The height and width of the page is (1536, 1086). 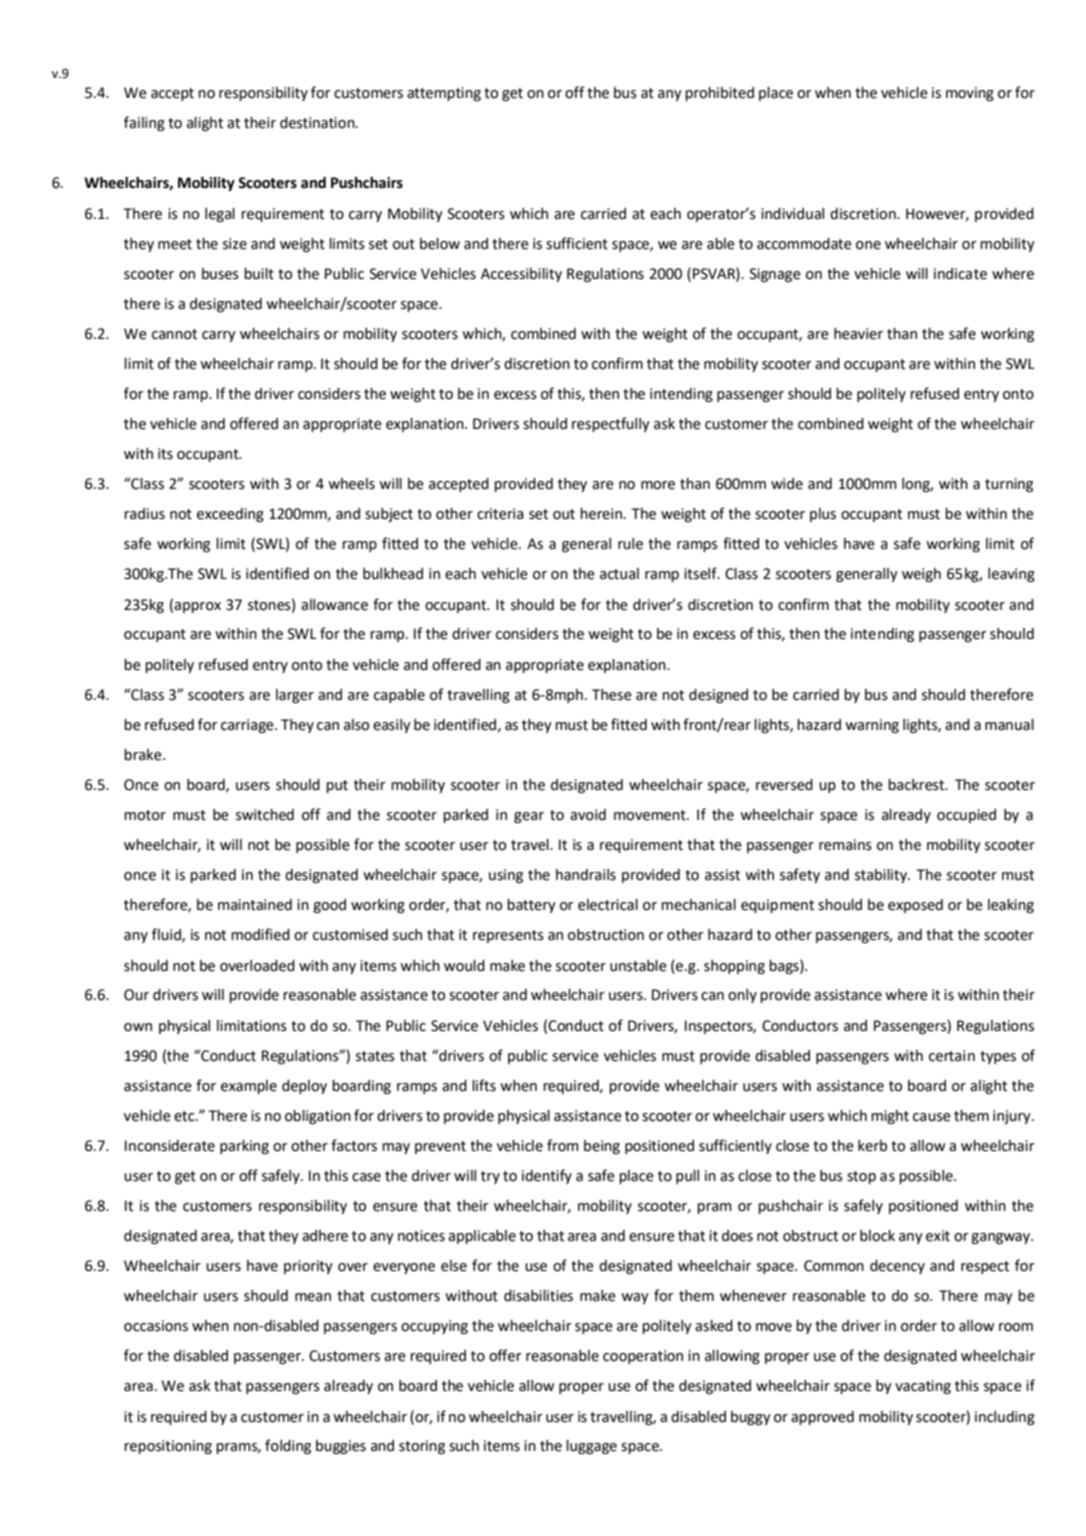 What do you see at coordinates (643, 1357) in the page?
I see `cooperation` at bounding box center [643, 1357].
